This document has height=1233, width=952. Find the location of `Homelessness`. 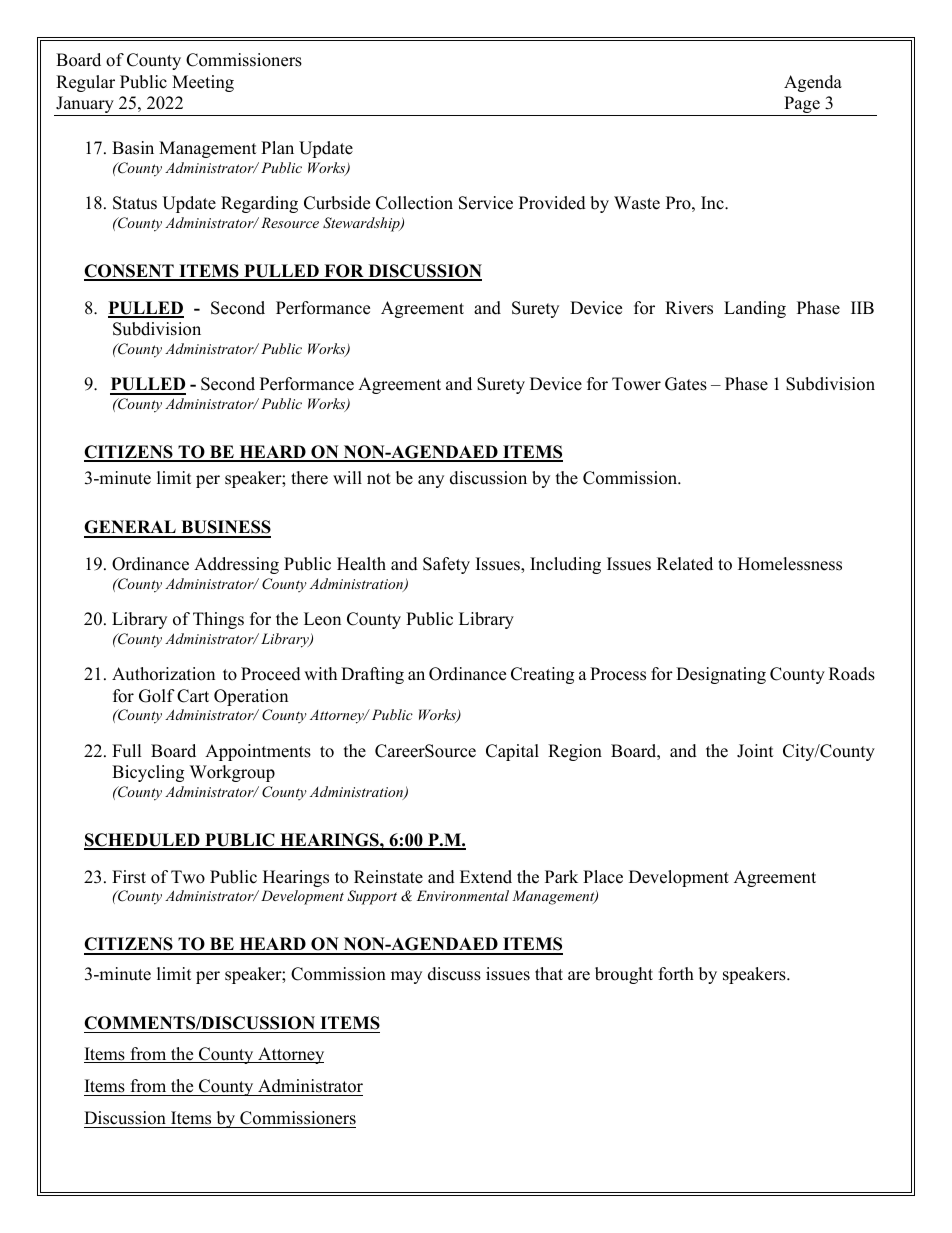

Homelessness is located at coordinates (790, 564).
